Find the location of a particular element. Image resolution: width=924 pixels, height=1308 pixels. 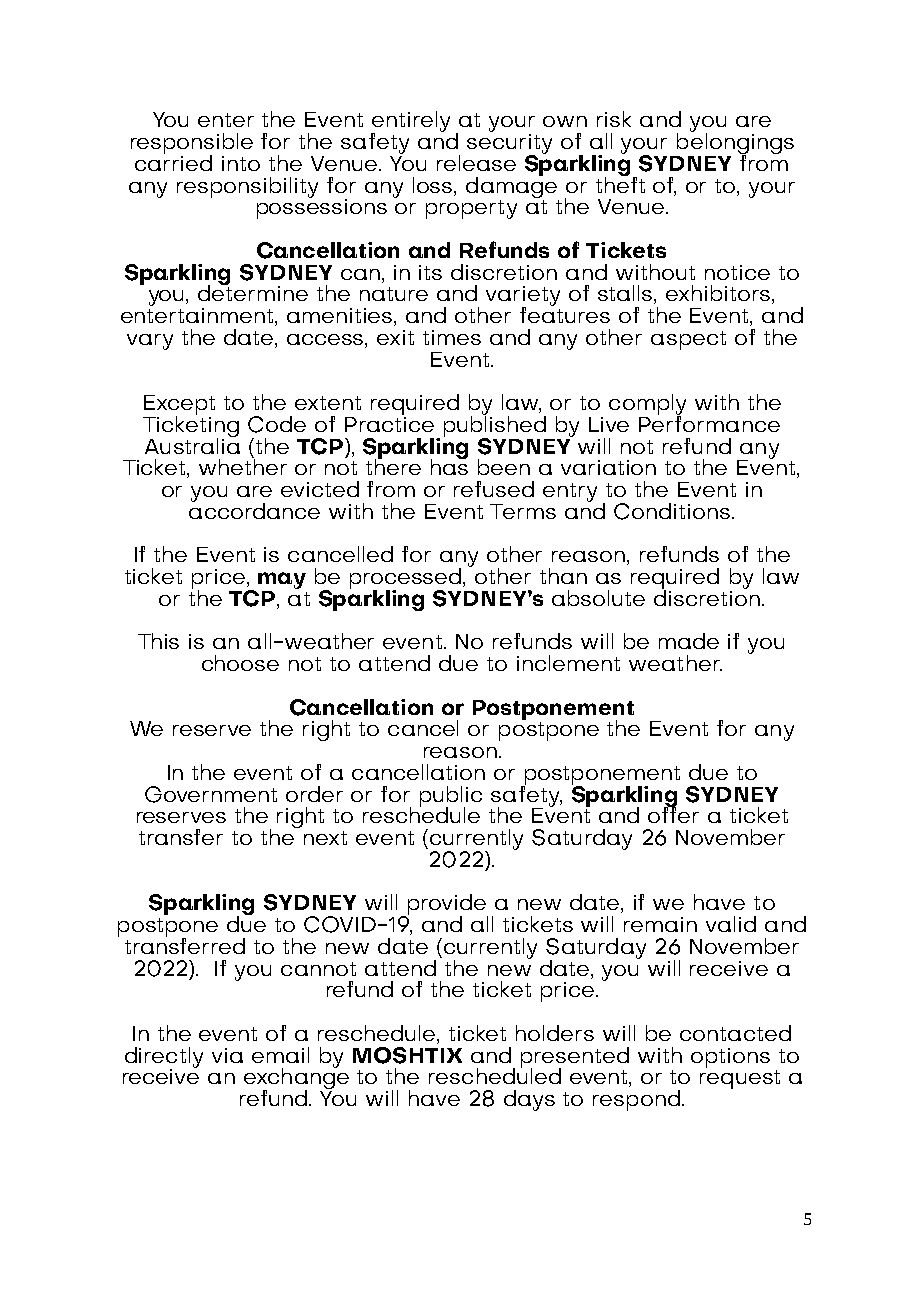

has is located at coordinates (449, 466).
